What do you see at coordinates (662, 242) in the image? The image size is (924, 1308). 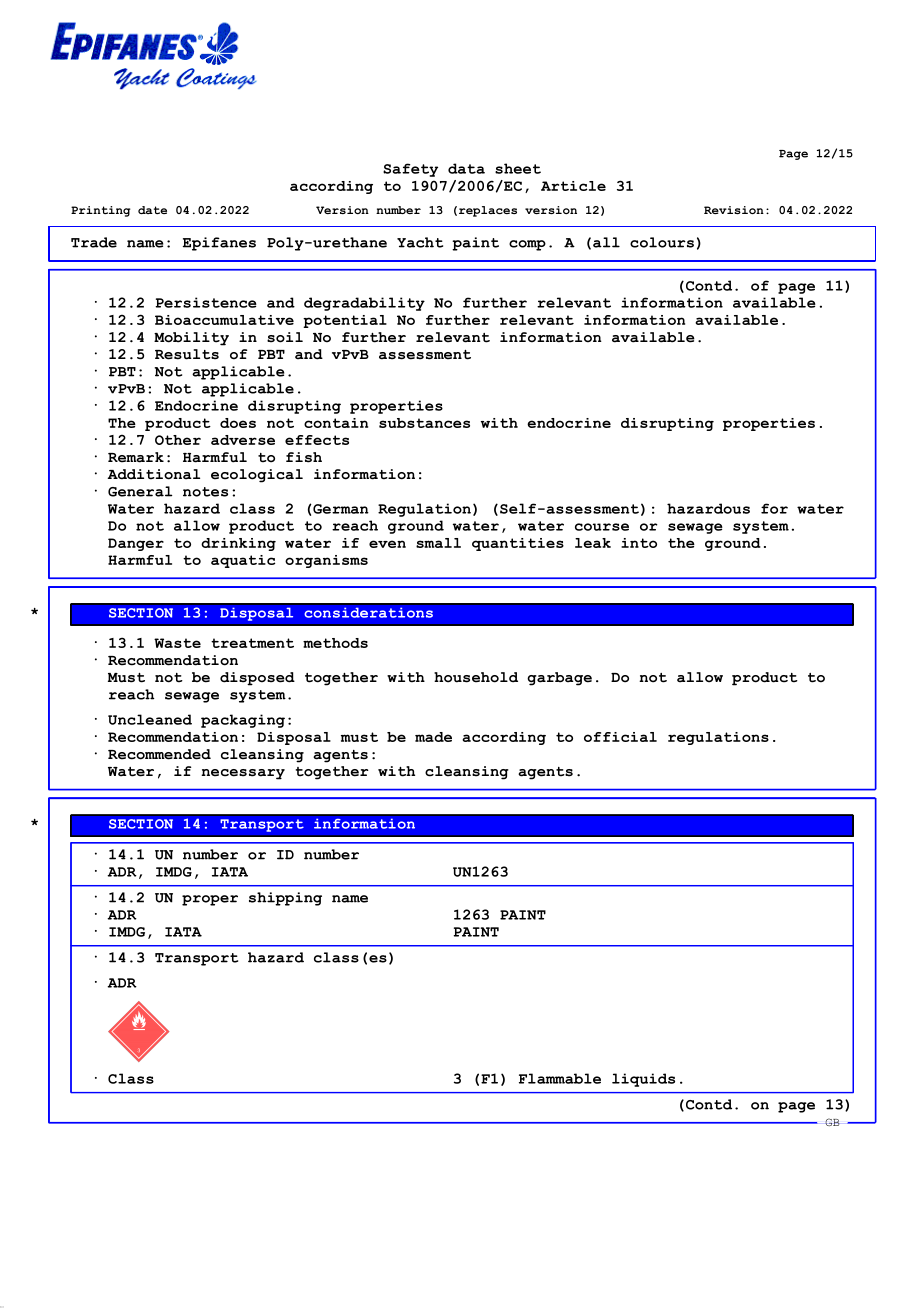 I see `colours` at bounding box center [662, 242].
